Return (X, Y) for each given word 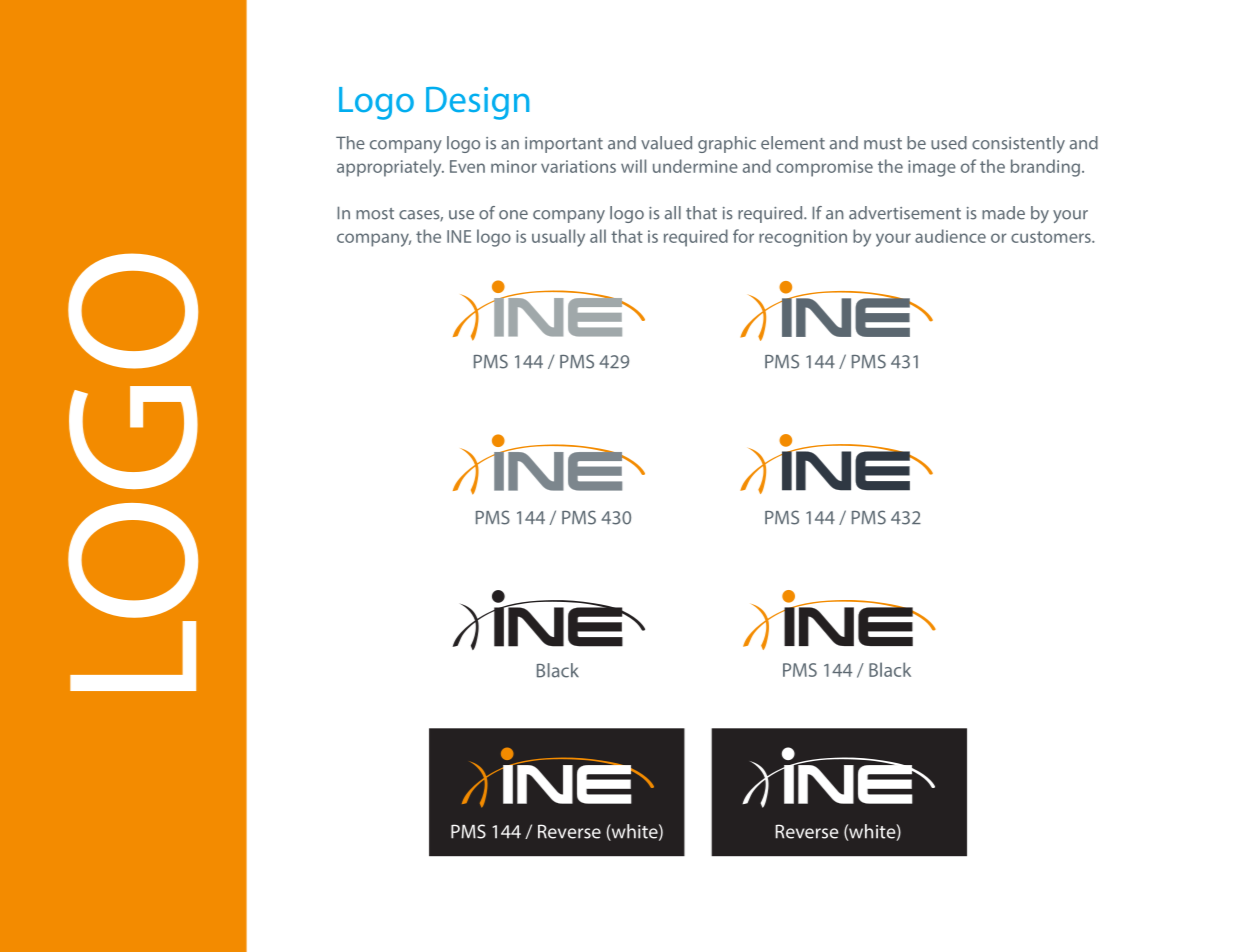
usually (558, 238)
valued (666, 143)
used (949, 143)
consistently (1018, 144)
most (375, 214)
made (1003, 213)
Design (477, 103)
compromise (824, 168)
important (564, 145)
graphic (727, 144)
